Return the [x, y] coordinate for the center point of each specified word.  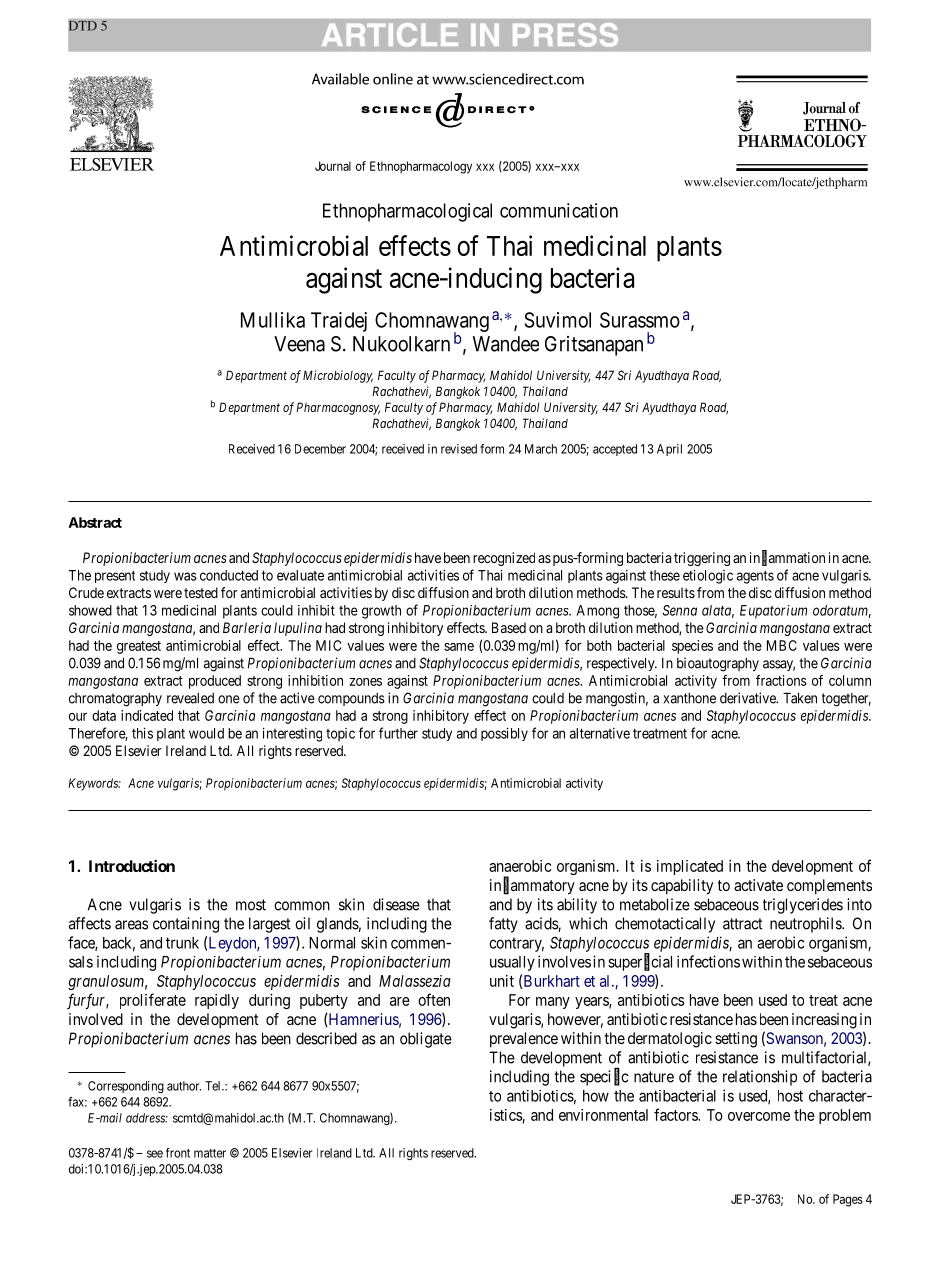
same [459, 647]
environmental [603, 1115]
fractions [781, 680]
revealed [190, 698]
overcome [759, 1116]
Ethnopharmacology [421, 167]
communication [559, 210]
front [178, 1153]
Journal [333, 166]
